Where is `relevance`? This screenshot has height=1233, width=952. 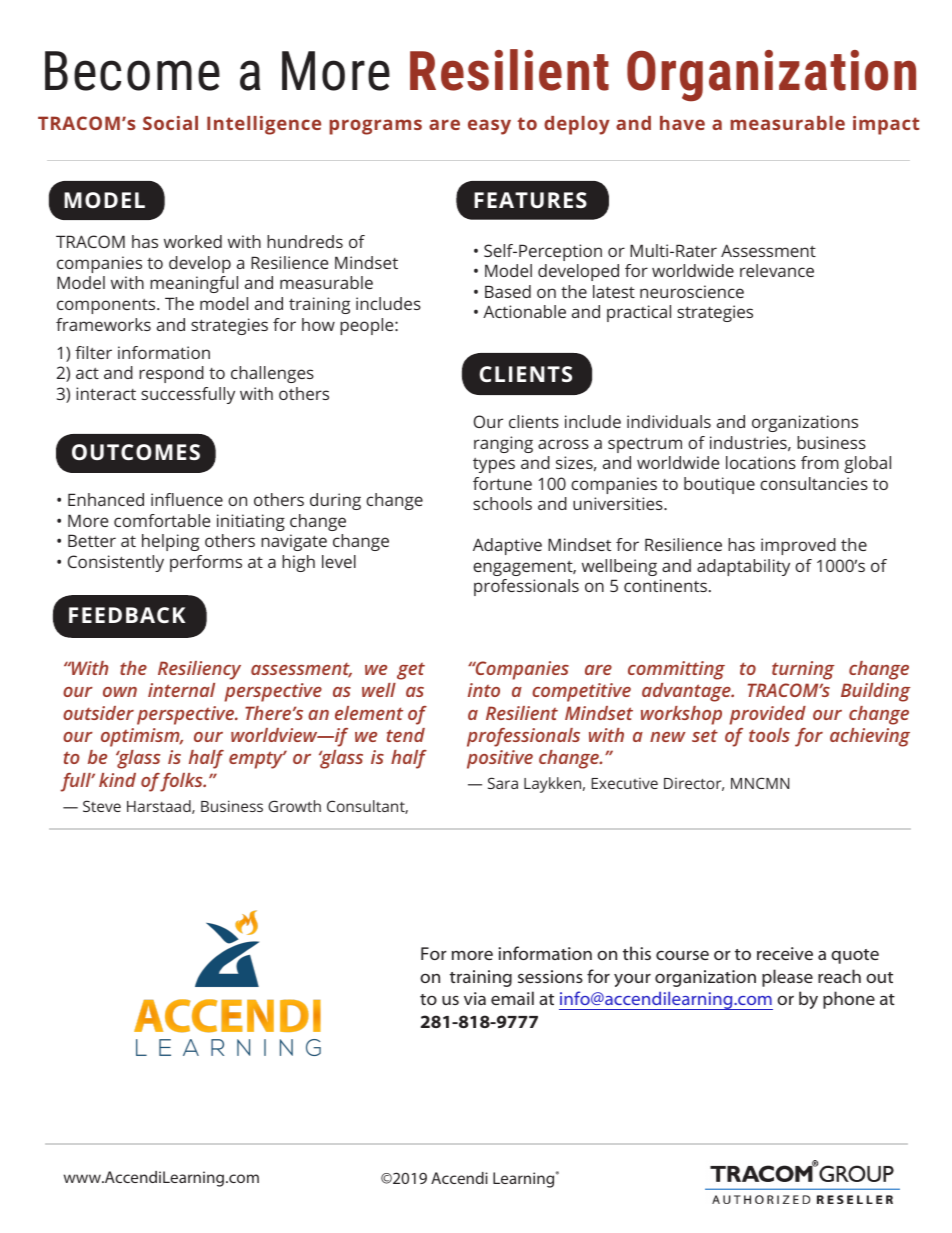 relevance is located at coordinates (777, 270).
